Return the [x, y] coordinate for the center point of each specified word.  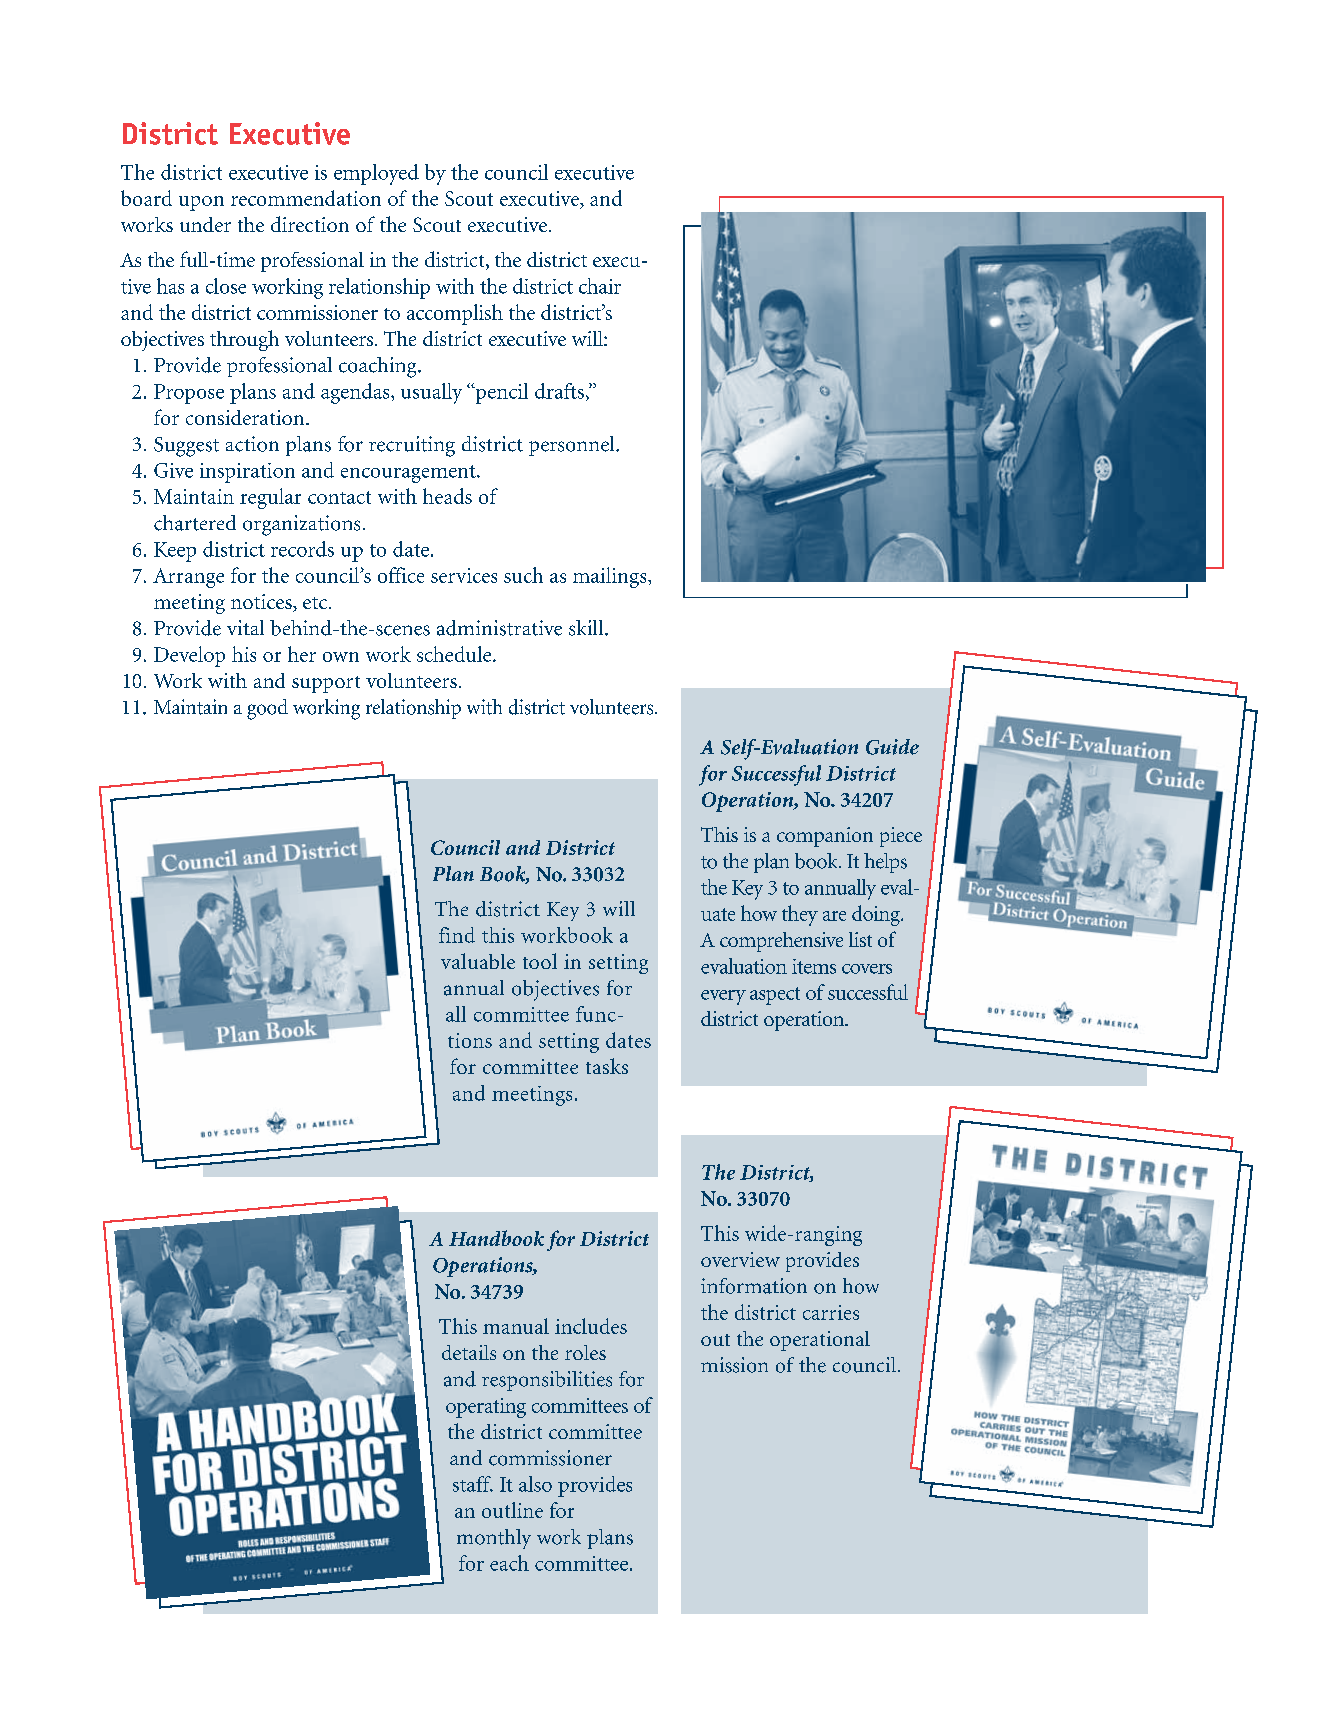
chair [600, 286]
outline [512, 1510]
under [205, 224]
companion [825, 837]
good [267, 709]
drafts [559, 391]
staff [473, 1484]
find [457, 935]
